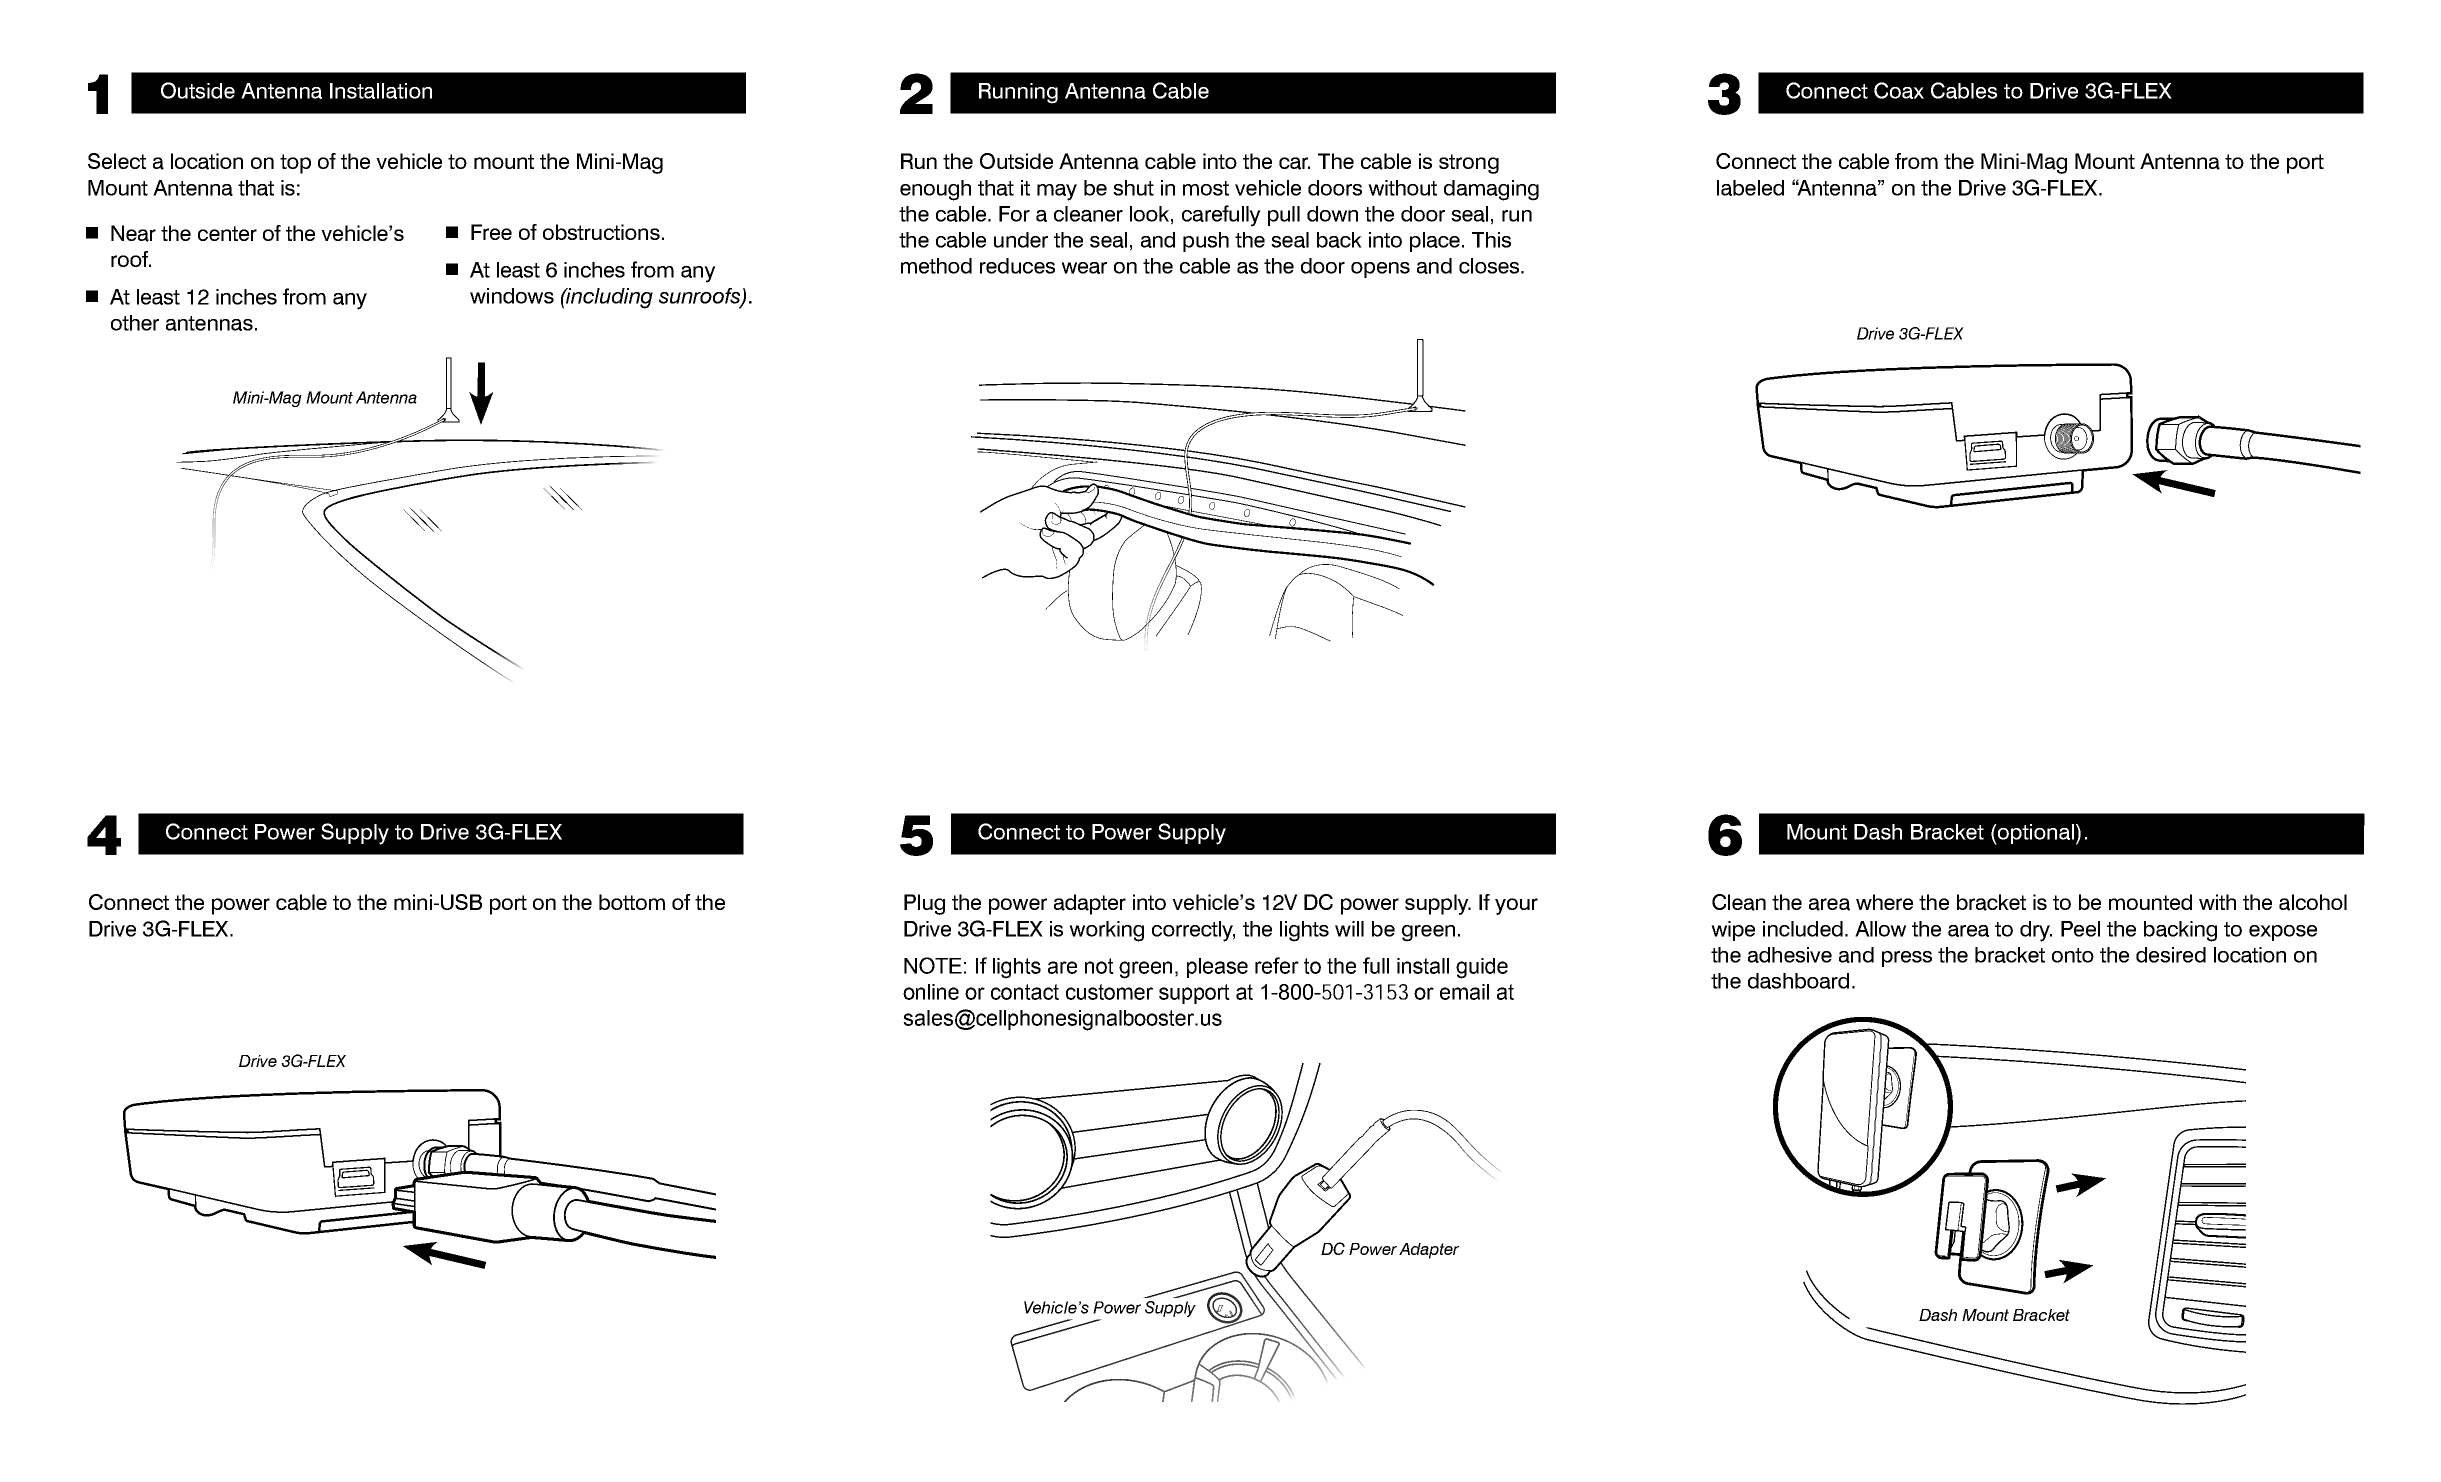  I want to click on Coax, so click(1899, 90).
